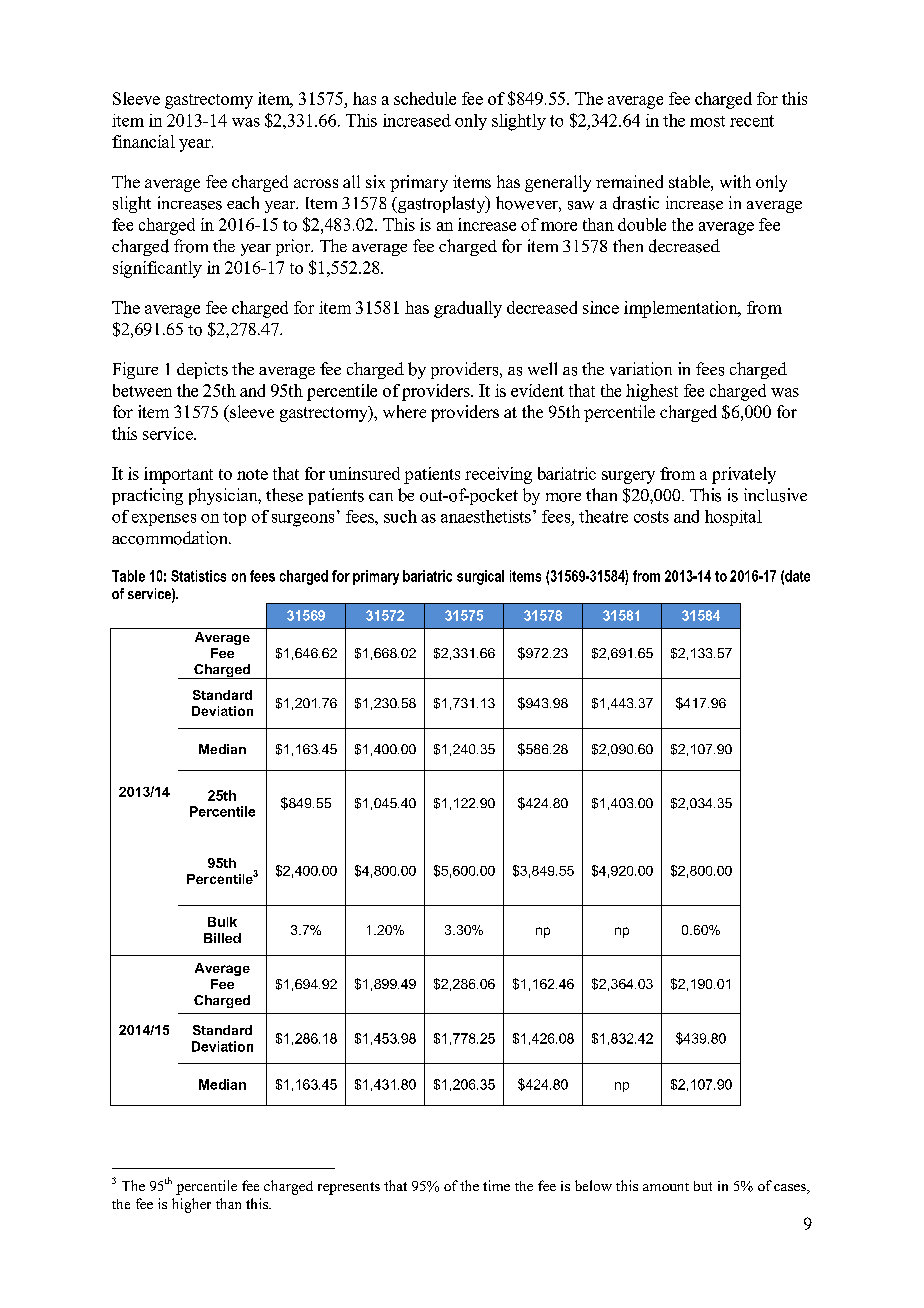  I want to click on where, so click(404, 411).
